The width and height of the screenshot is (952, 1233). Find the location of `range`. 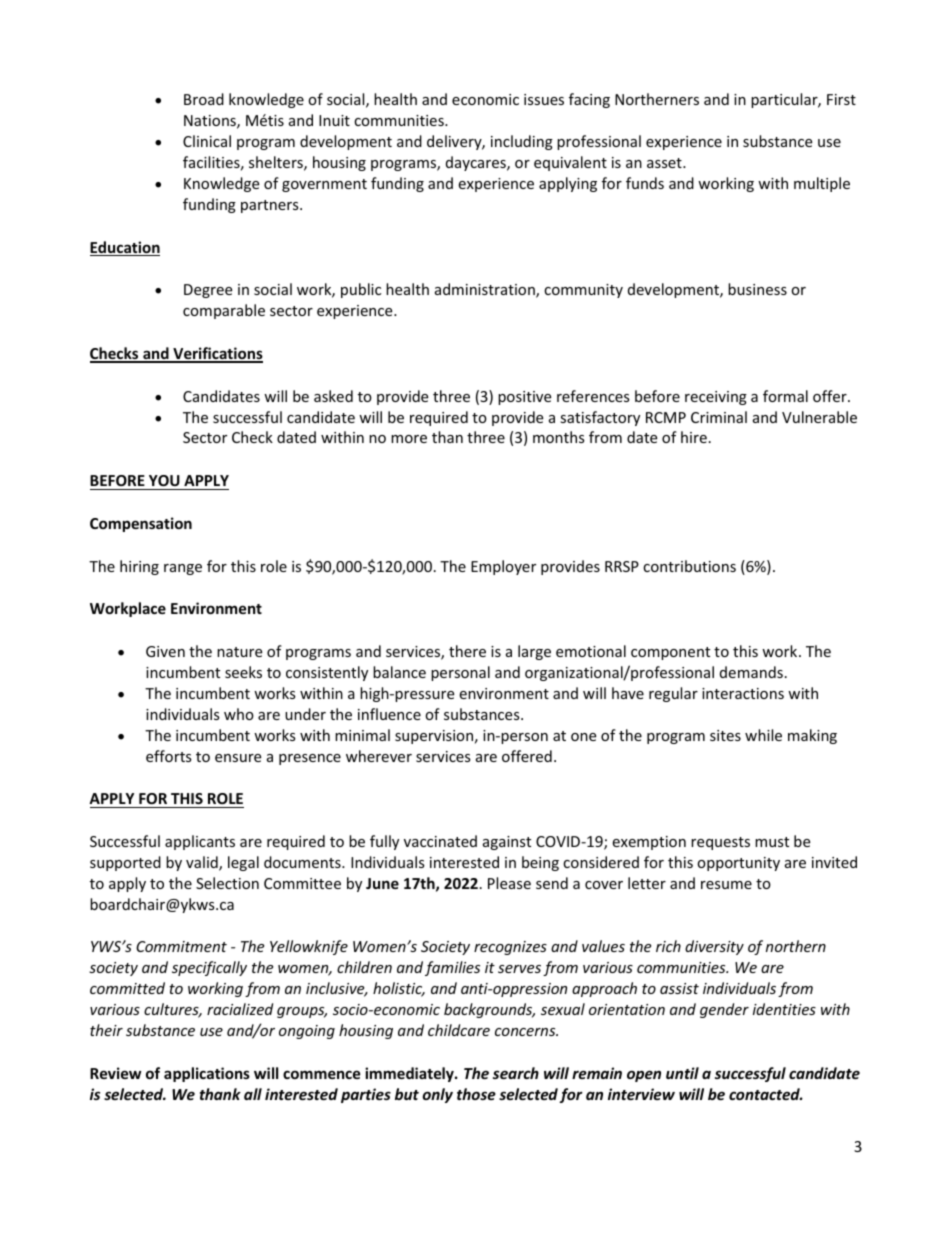

range is located at coordinates (183, 569).
